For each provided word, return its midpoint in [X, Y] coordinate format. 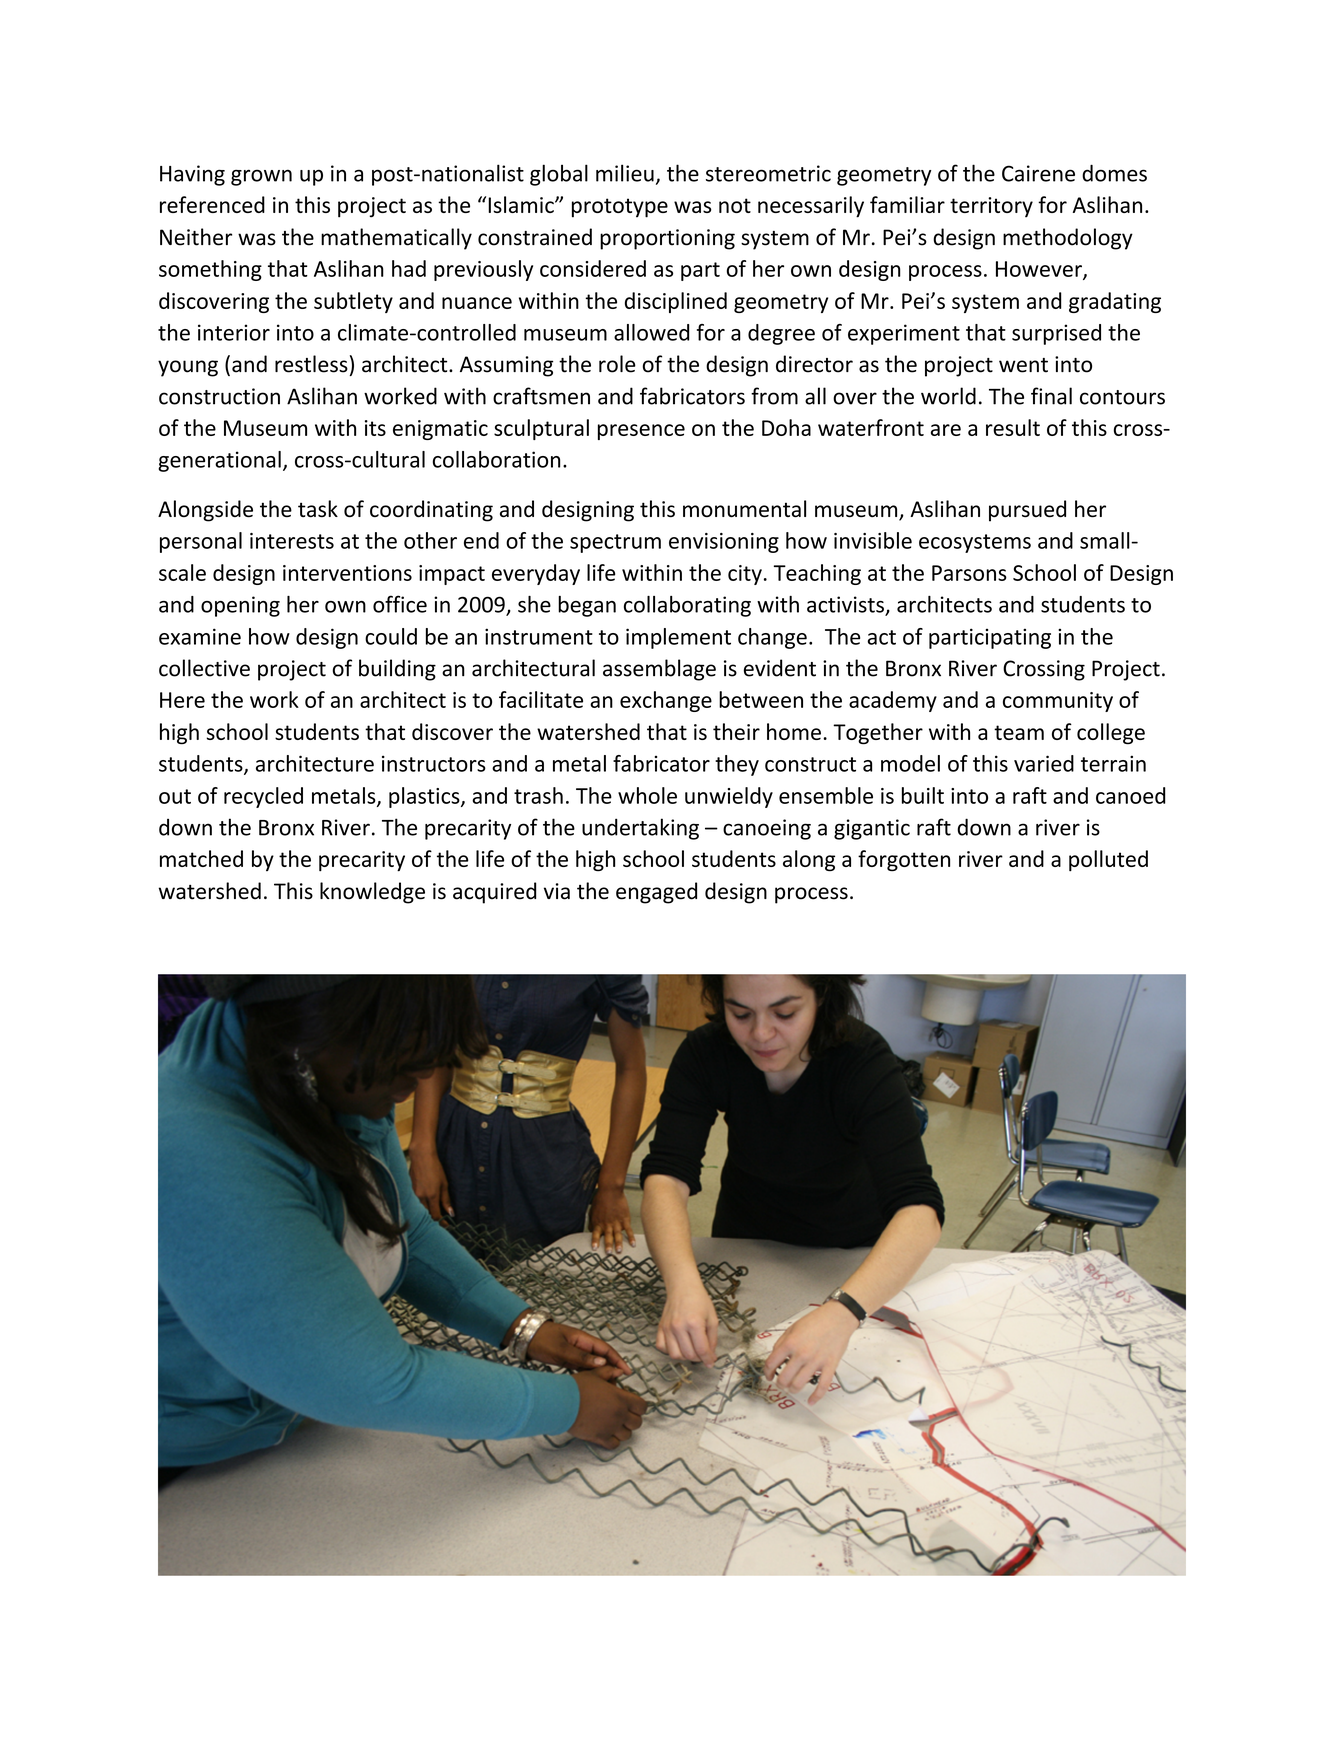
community [1058, 702]
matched [201, 858]
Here [182, 700]
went [1023, 365]
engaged [656, 893]
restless [311, 364]
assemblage [659, 670]
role [617, 364]
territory [991, 207]
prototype [620, 208]
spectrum [615, 543]
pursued [1027, 511]
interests [292, 541]
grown [261, 177]
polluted [1108, 861]
